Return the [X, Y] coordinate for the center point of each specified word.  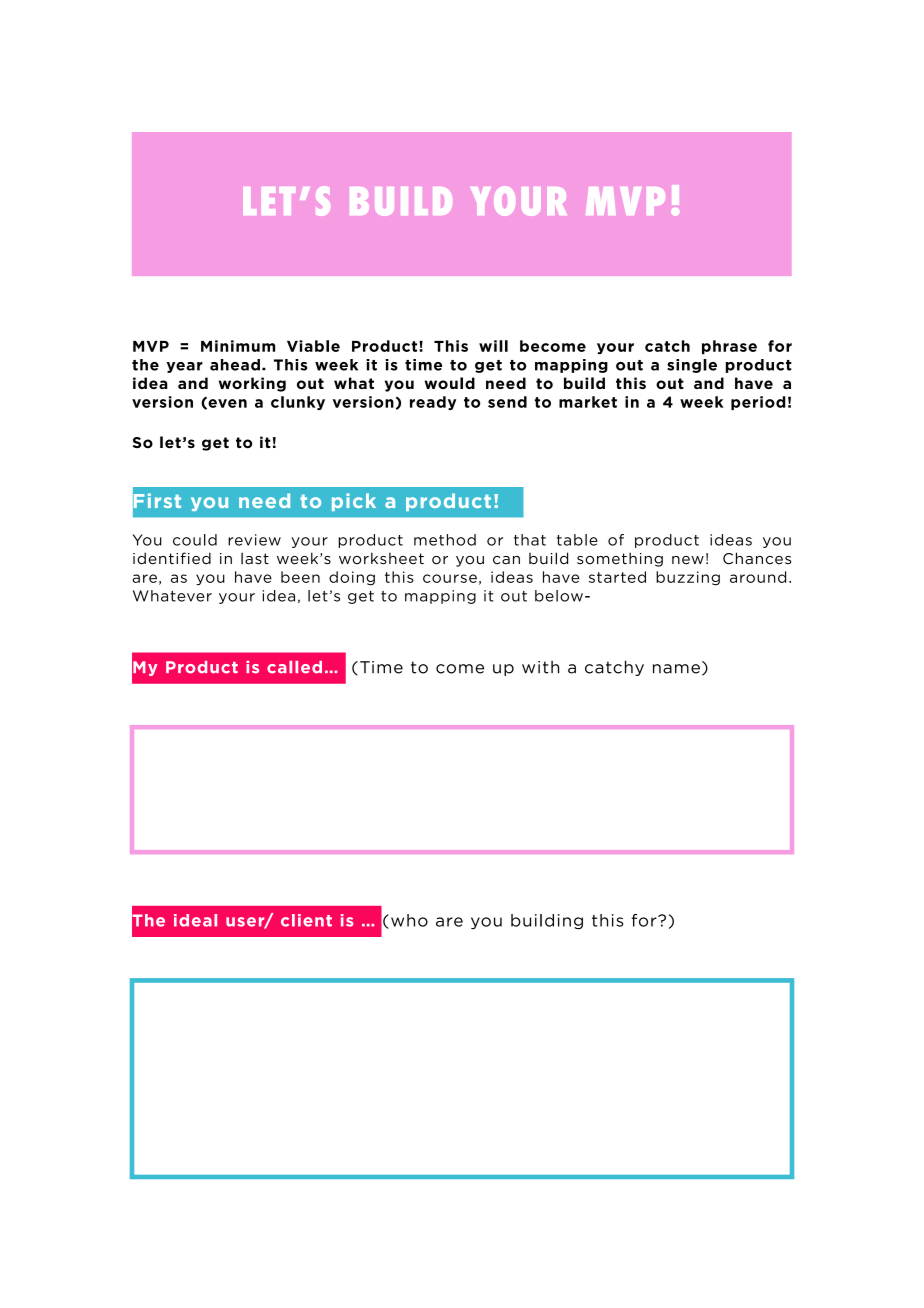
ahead [235, 365]
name [676, 669]
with [540, 667]
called [294, 667]
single [692, 366]
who [409, 920]
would [449, 383]
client [306, 920]
